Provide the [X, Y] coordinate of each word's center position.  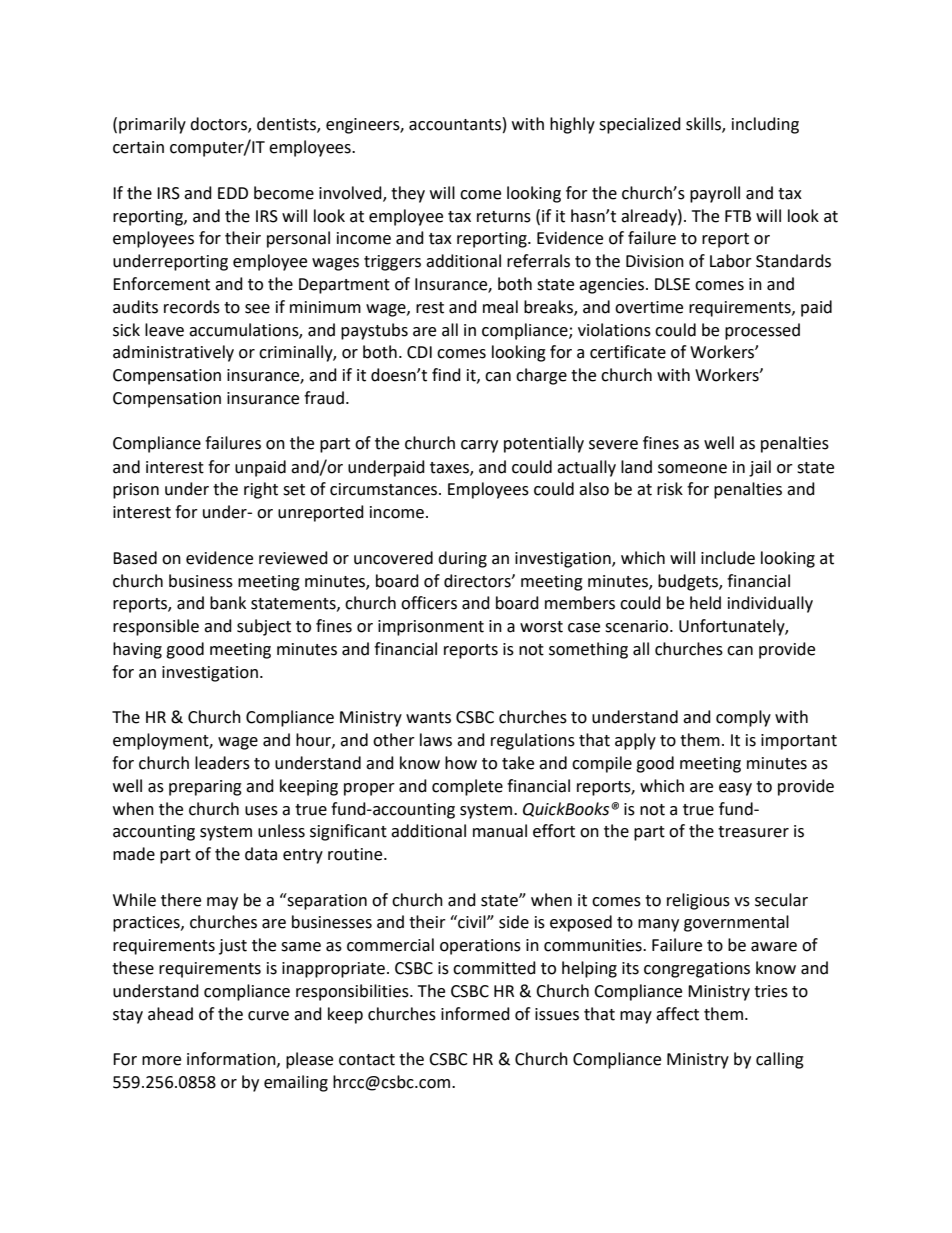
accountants [455, 125]
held [705, 603]
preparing [205, 788]
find [446, 375]
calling [780, 1060]
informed [475, 1014]
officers [429, 603]
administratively [173, 353]
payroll [715, 194]
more [161, 1061]
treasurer [753, 832]
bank [228, 603]
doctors [219, 125]
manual [500, 831]
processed [762, 331]
